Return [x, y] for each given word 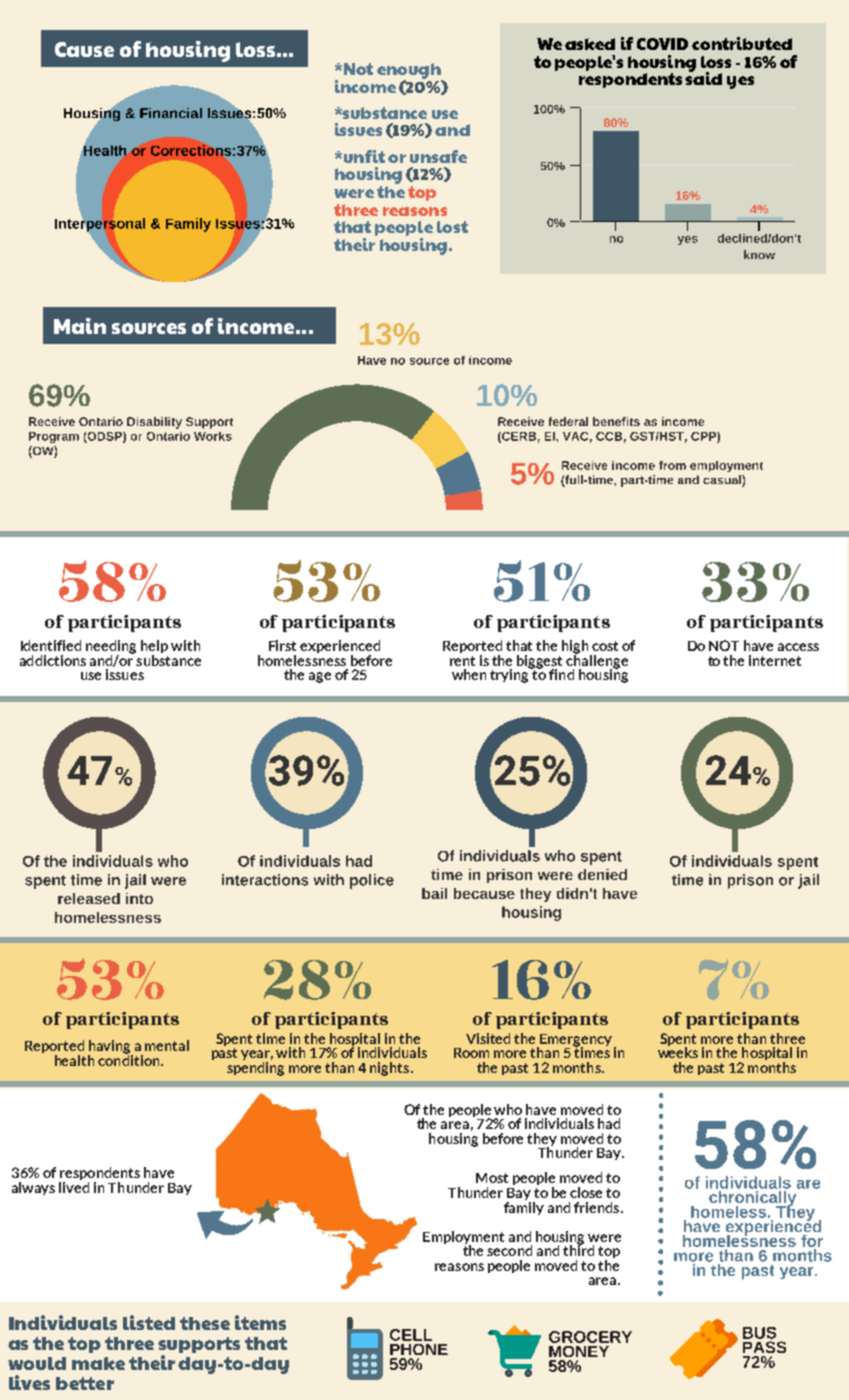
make [98, 1363]
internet [775, 660]
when [469, 674]
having [110, 1048]
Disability [154, 423]
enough [410, 72]
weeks [678, 1051]
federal [568, 421]
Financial [171, 113]
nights [391, 1069]
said [703, 77]
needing [111, 648]
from [672, 465]
